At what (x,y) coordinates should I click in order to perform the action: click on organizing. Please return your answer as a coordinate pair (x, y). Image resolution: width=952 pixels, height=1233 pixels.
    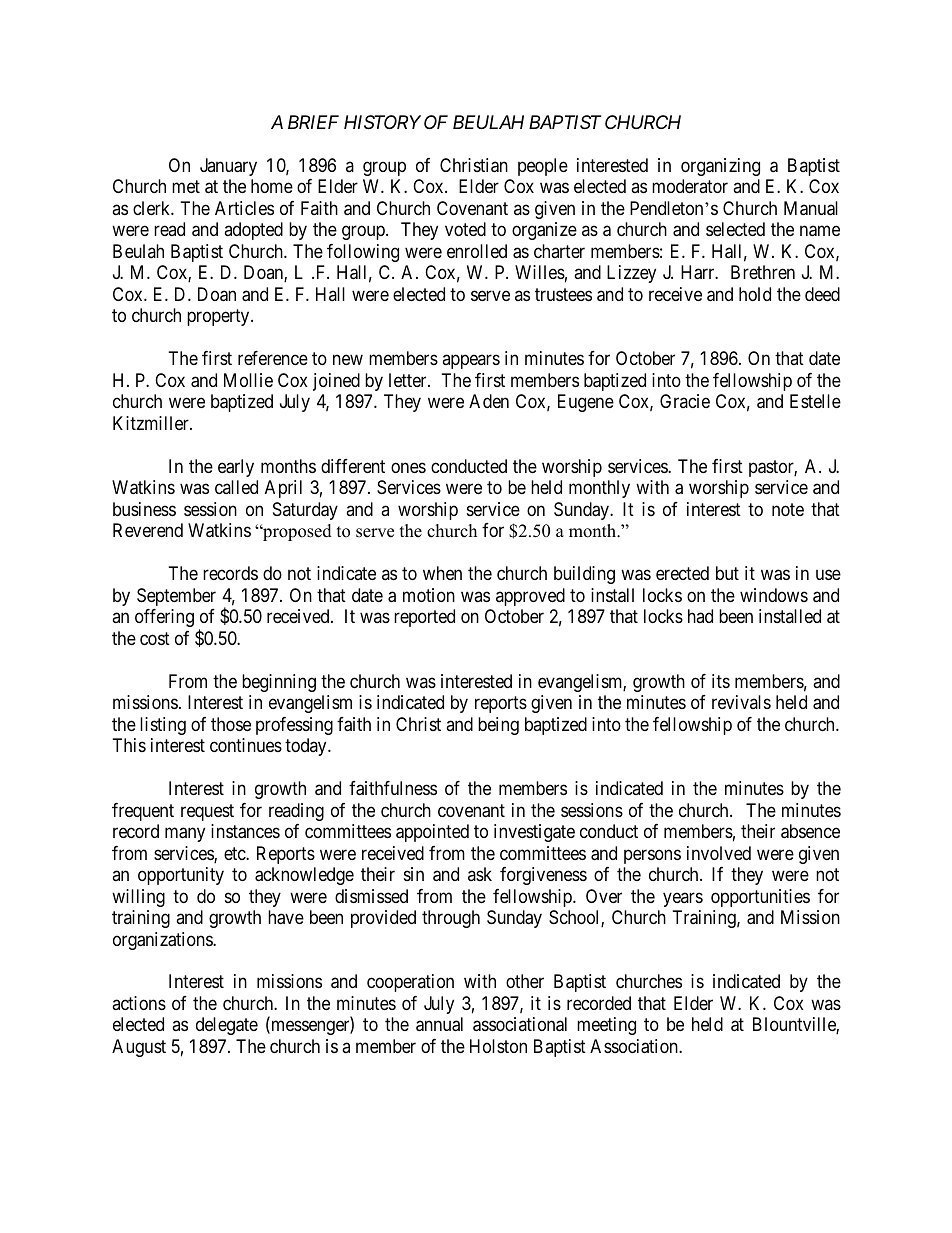
    Looking at the image, I should click on (720, 167).
